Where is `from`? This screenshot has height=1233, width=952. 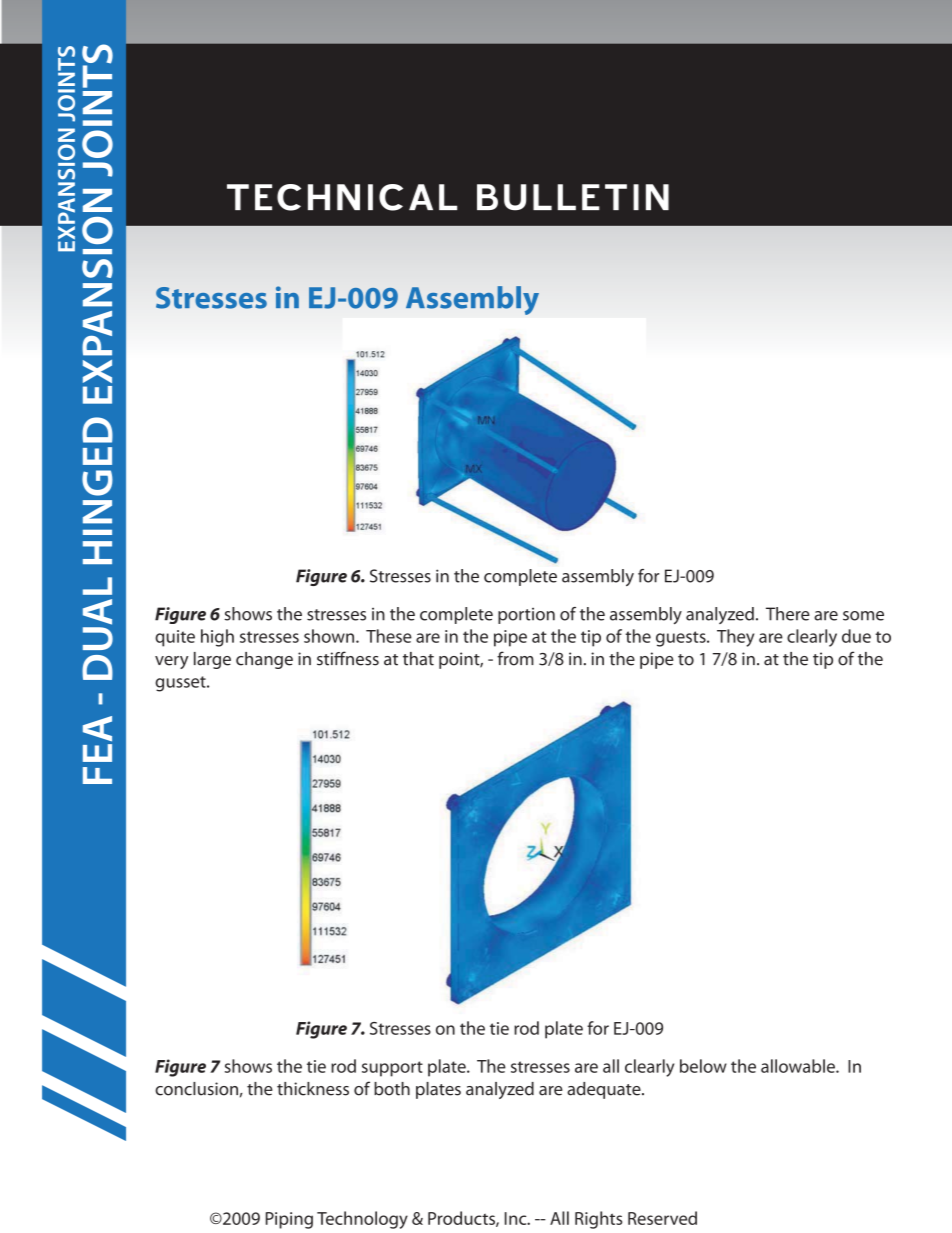
from is located at coordinates (515, 658).
